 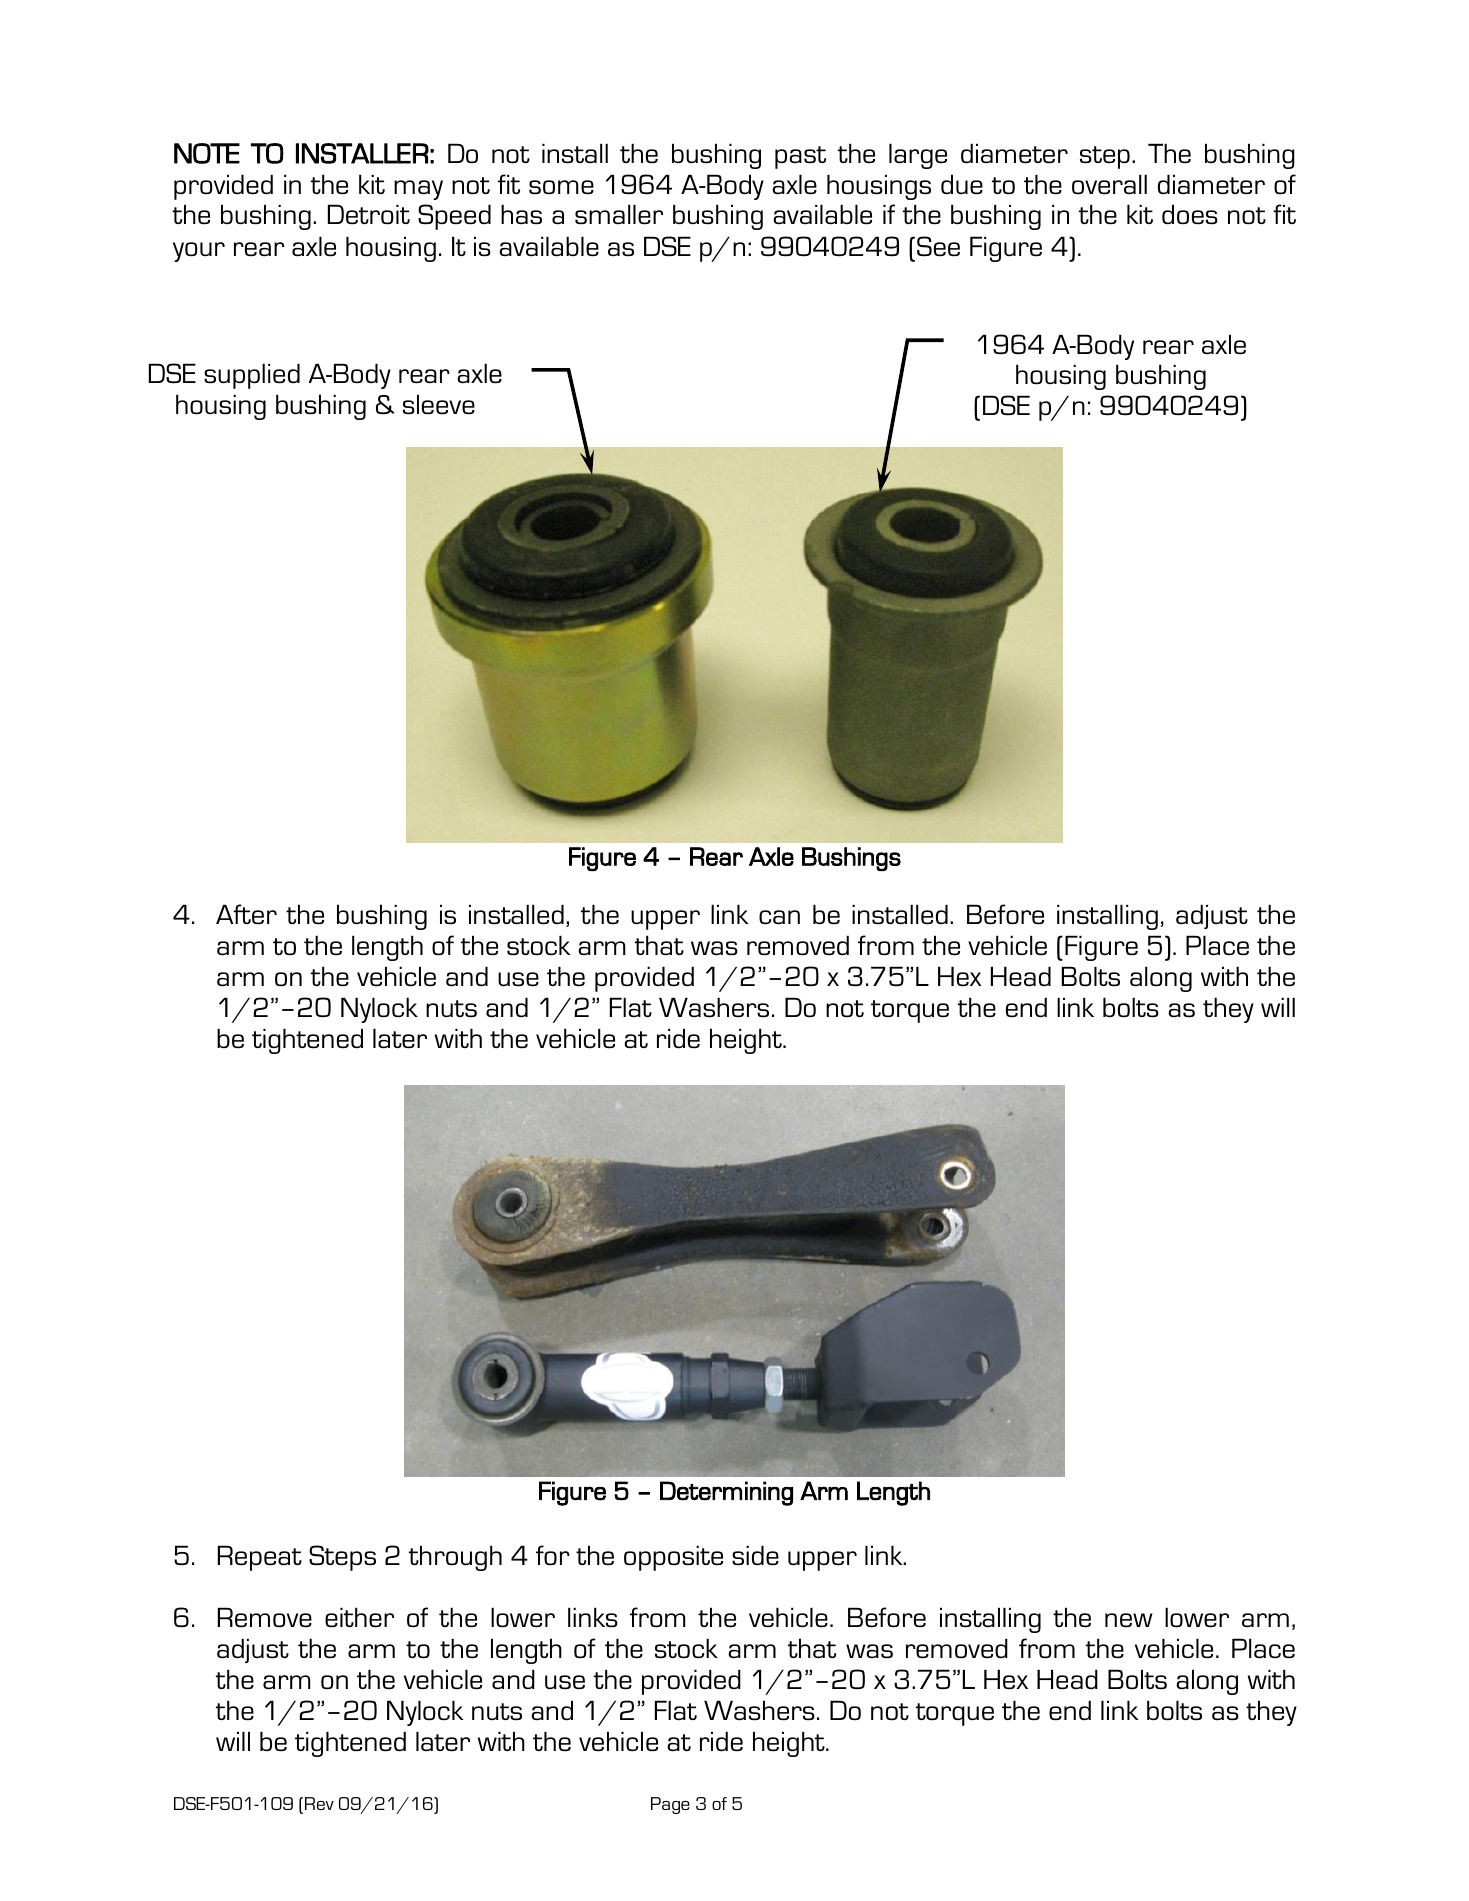 What do you see at coordinates (1109, 184) in the image?
I see `overall` at bounding box center [1109, 184].
